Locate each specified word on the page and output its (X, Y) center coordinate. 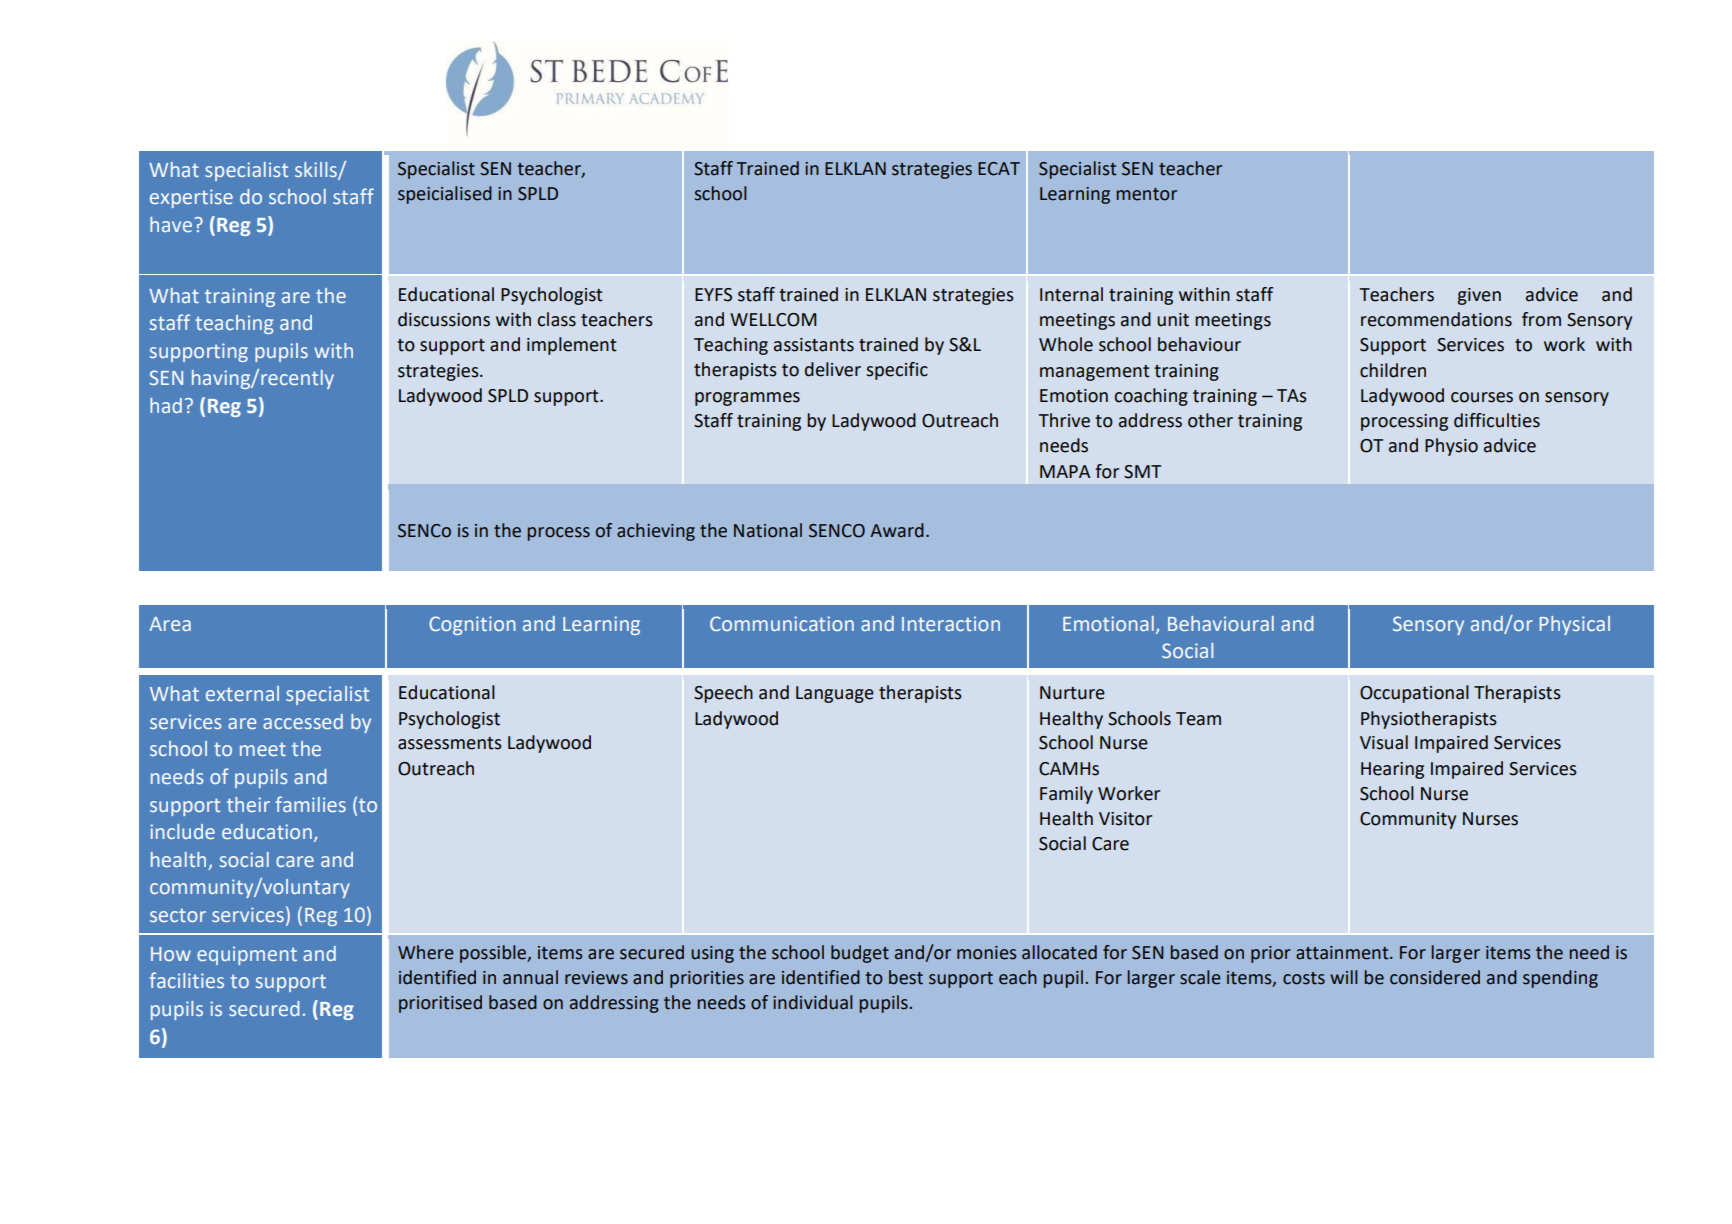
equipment (247, 955)
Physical (1575, 625)
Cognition (472, 625)
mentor (1146, 194)
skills (317, 170)
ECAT (999, 169)
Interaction (951, 623)
